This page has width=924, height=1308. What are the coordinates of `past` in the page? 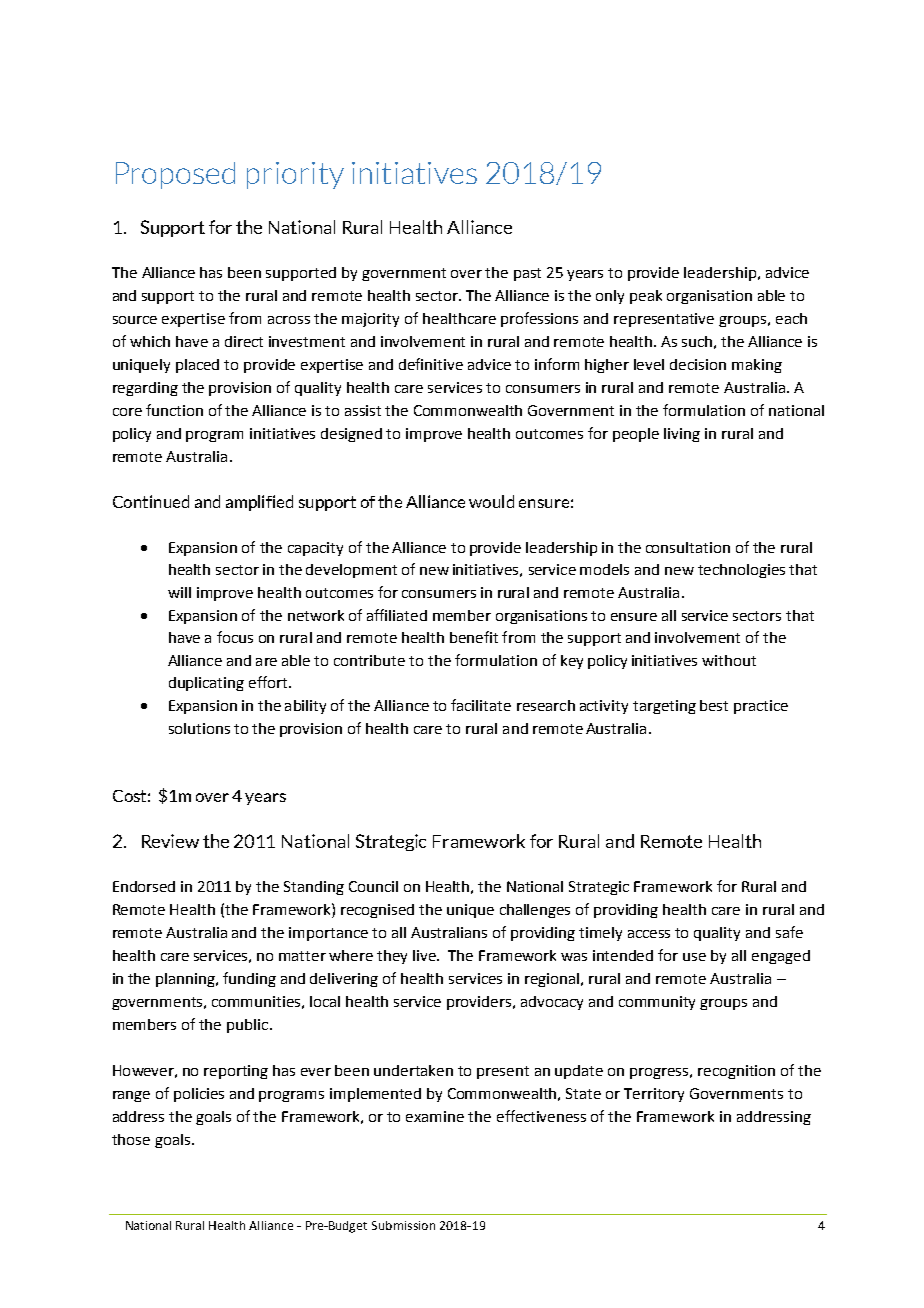 It's located at (527, 274).
